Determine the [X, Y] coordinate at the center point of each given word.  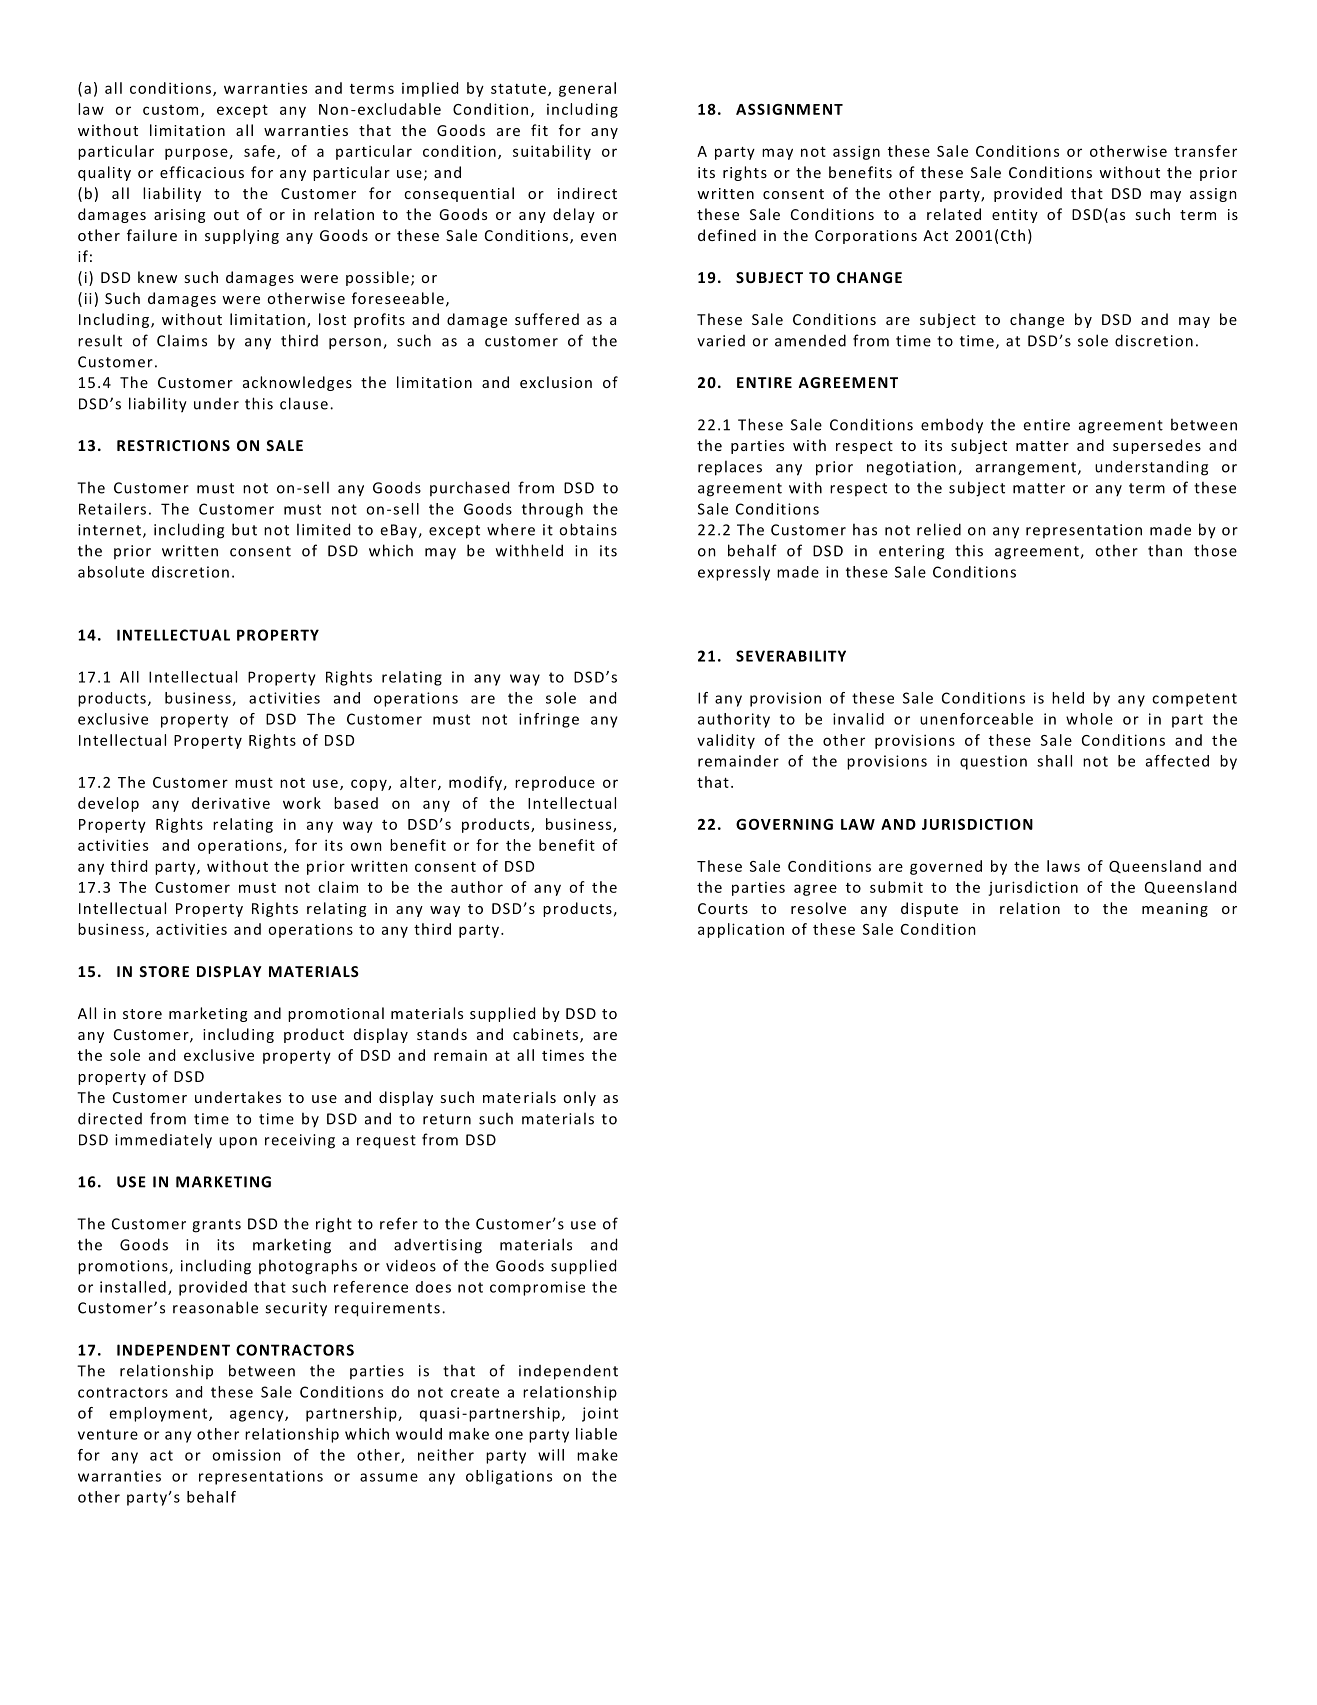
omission [246, 1455]
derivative [231, 803]
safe [259, 151]
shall [1054, 761]
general [587, 89]
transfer [1205, 151]
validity [726, 741]
